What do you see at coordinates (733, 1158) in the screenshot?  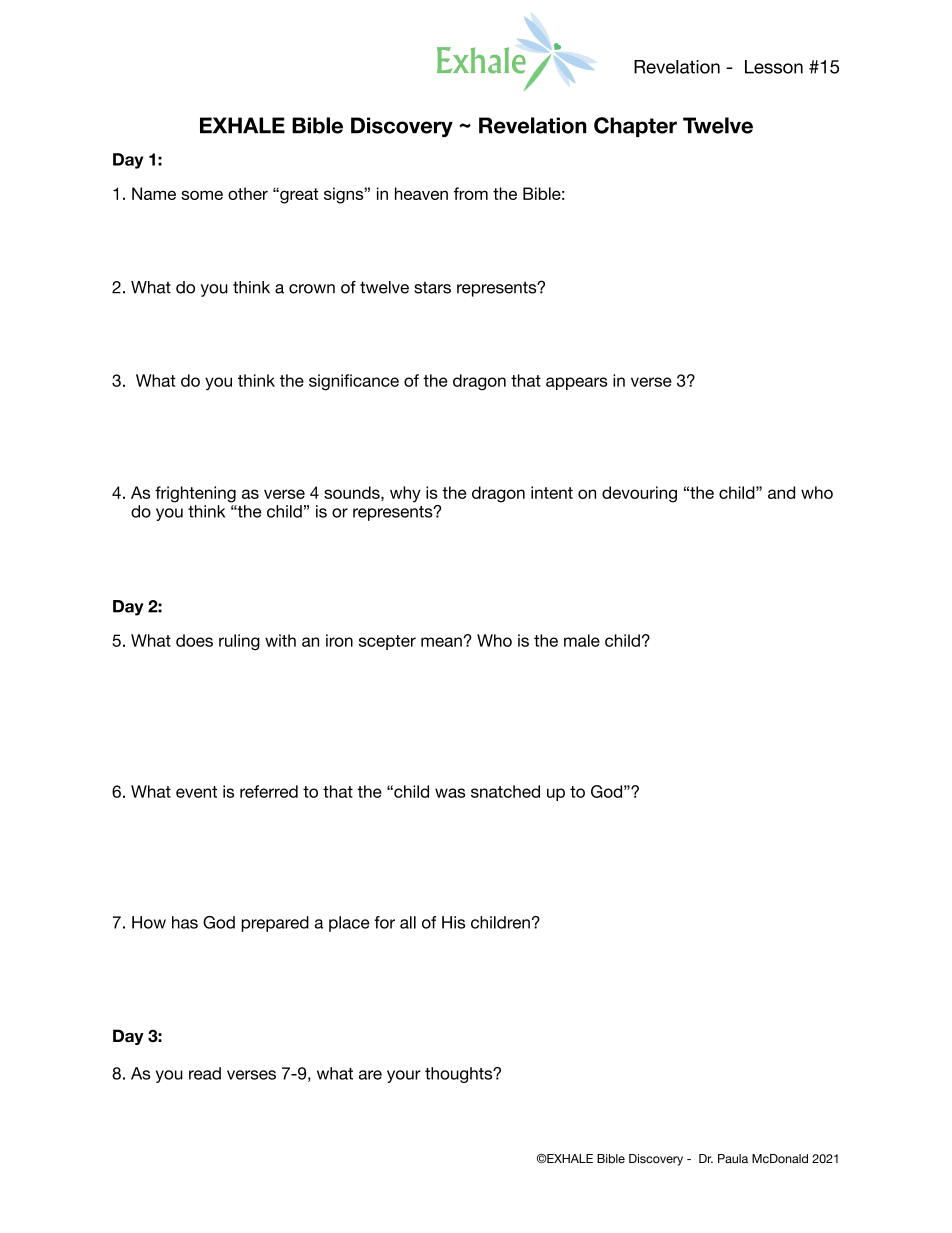 I see `Paula` at bounding box center [733, 1158].
